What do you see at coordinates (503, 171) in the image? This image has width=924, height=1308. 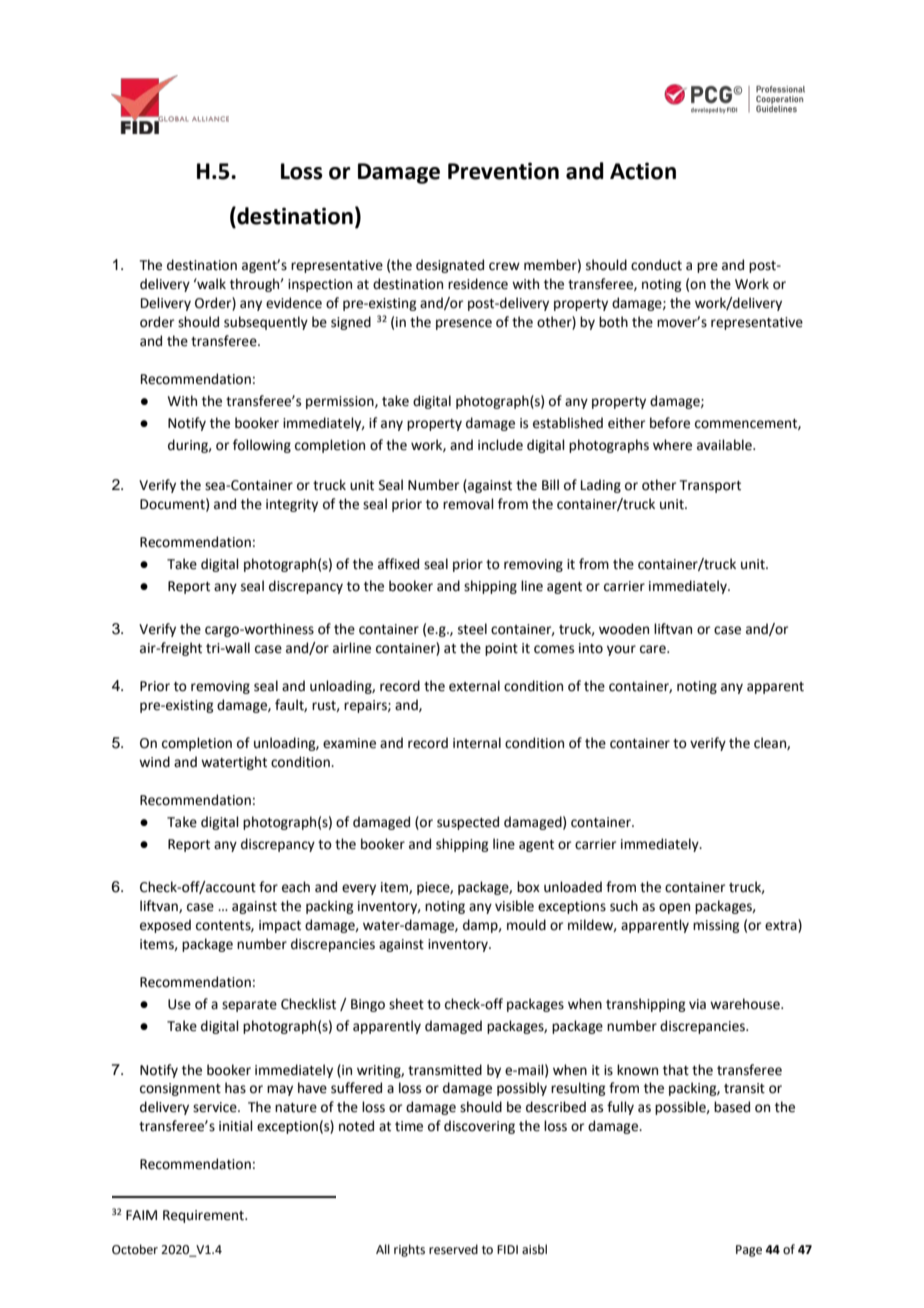 I see `Prevention` at bounding box center [503, 171].
